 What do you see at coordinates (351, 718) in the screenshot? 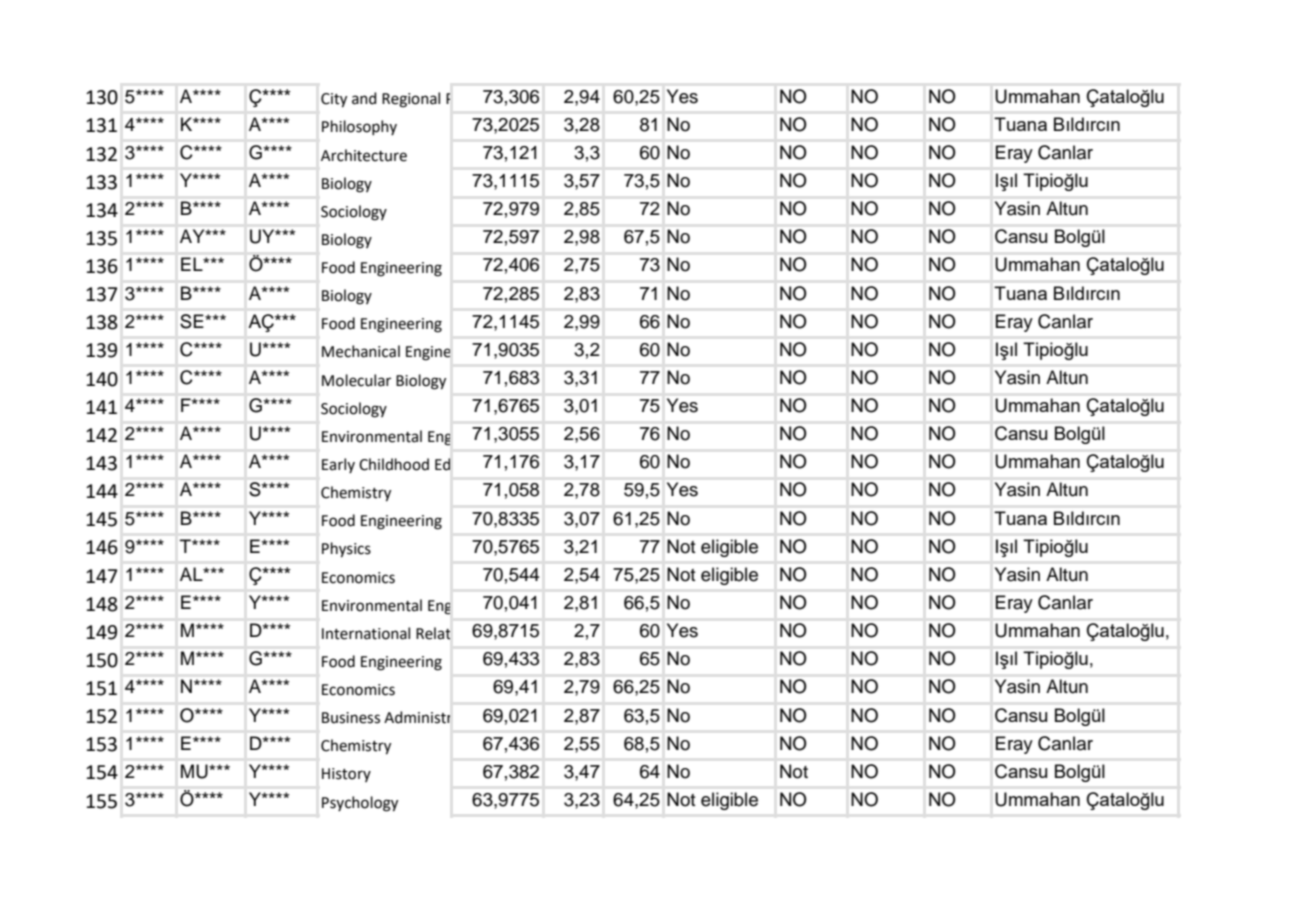
I see `Business` at bounding box center [351, 718].
